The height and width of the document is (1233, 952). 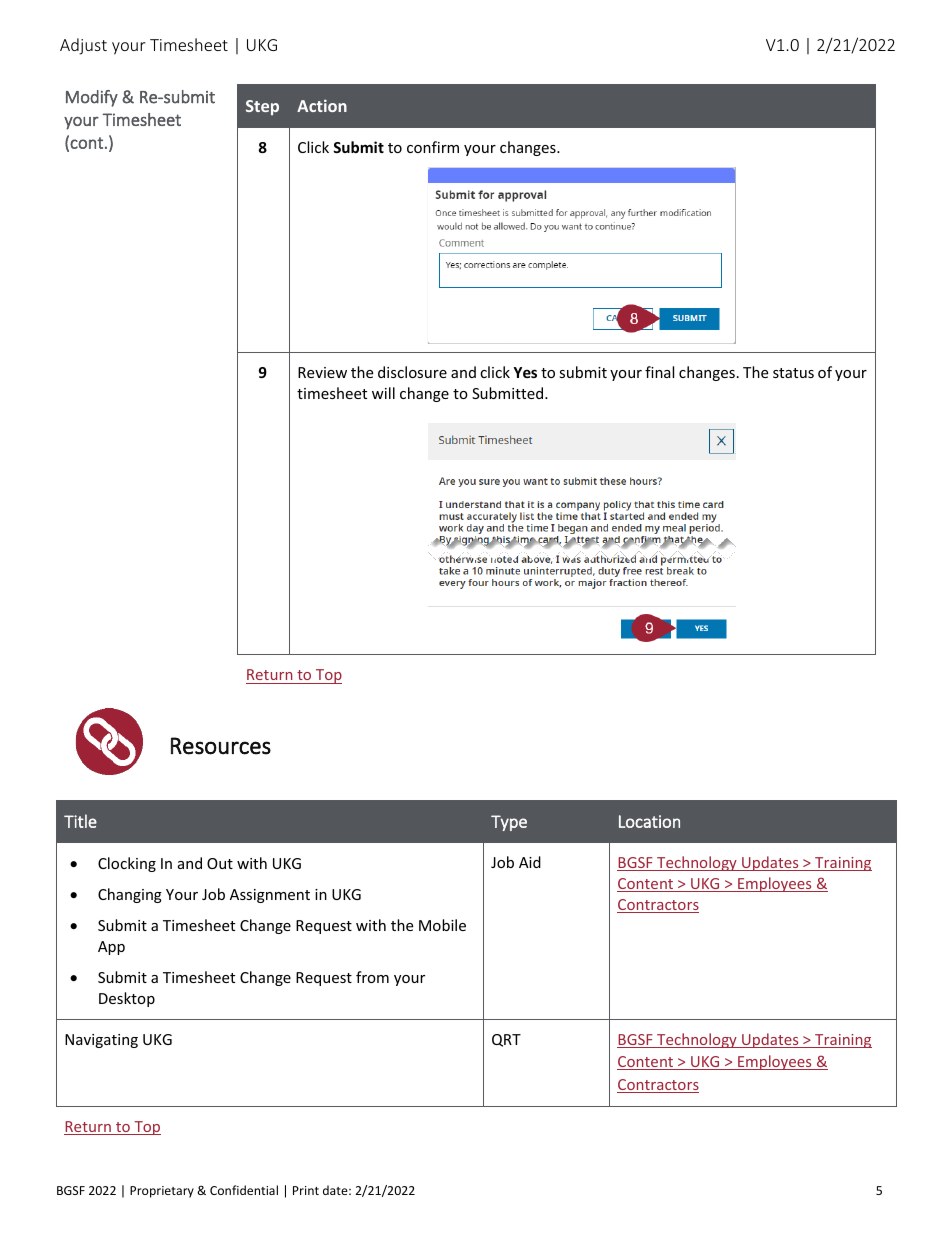 What do you see at coordinates (442, 925) in the document?
I see `Mobile` at bounding box center [442, 925].
